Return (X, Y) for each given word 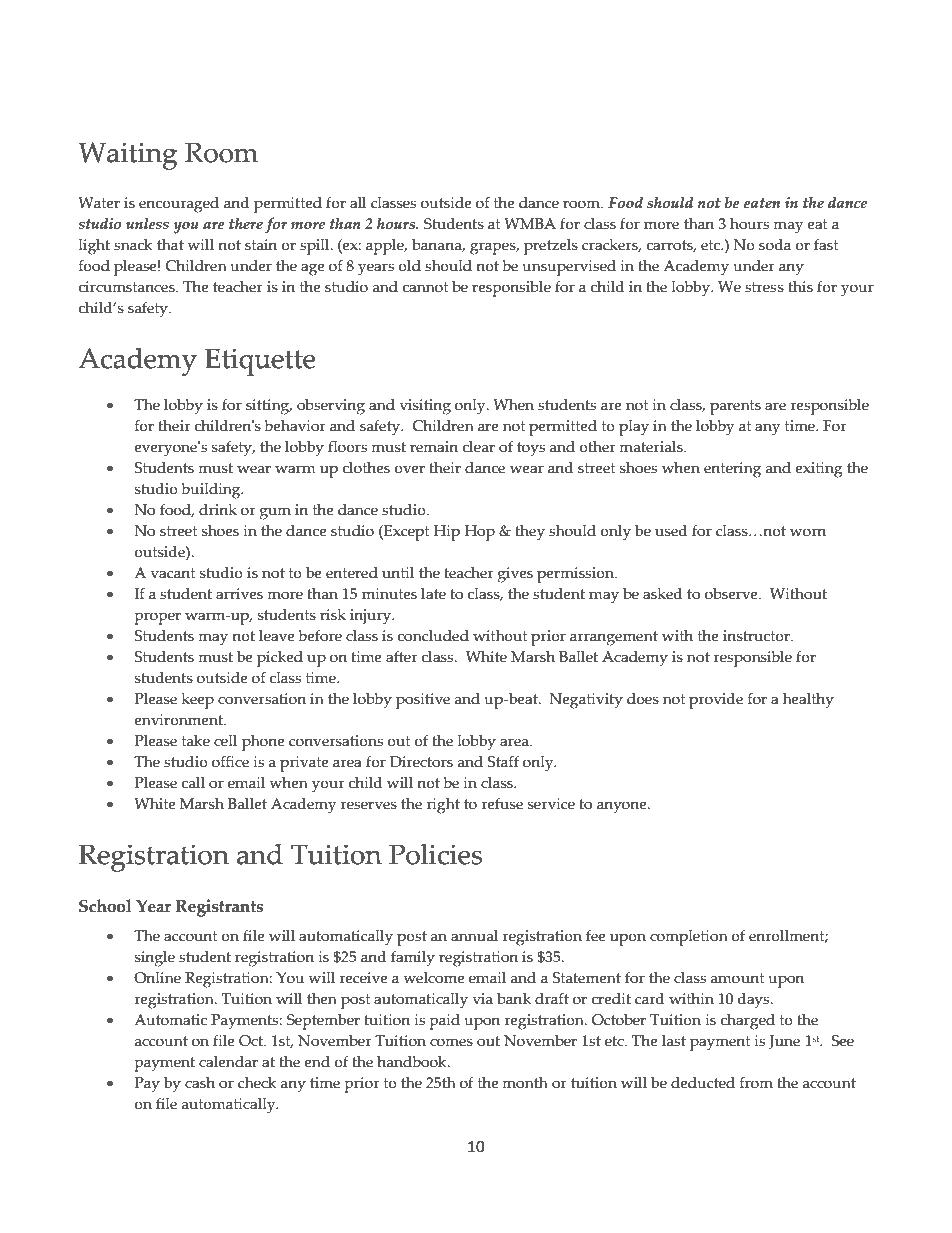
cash (200, 1083)
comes (451, 1042)
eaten (762, 203)
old (409, 266)
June (784, 1042)
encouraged (179, 205)
